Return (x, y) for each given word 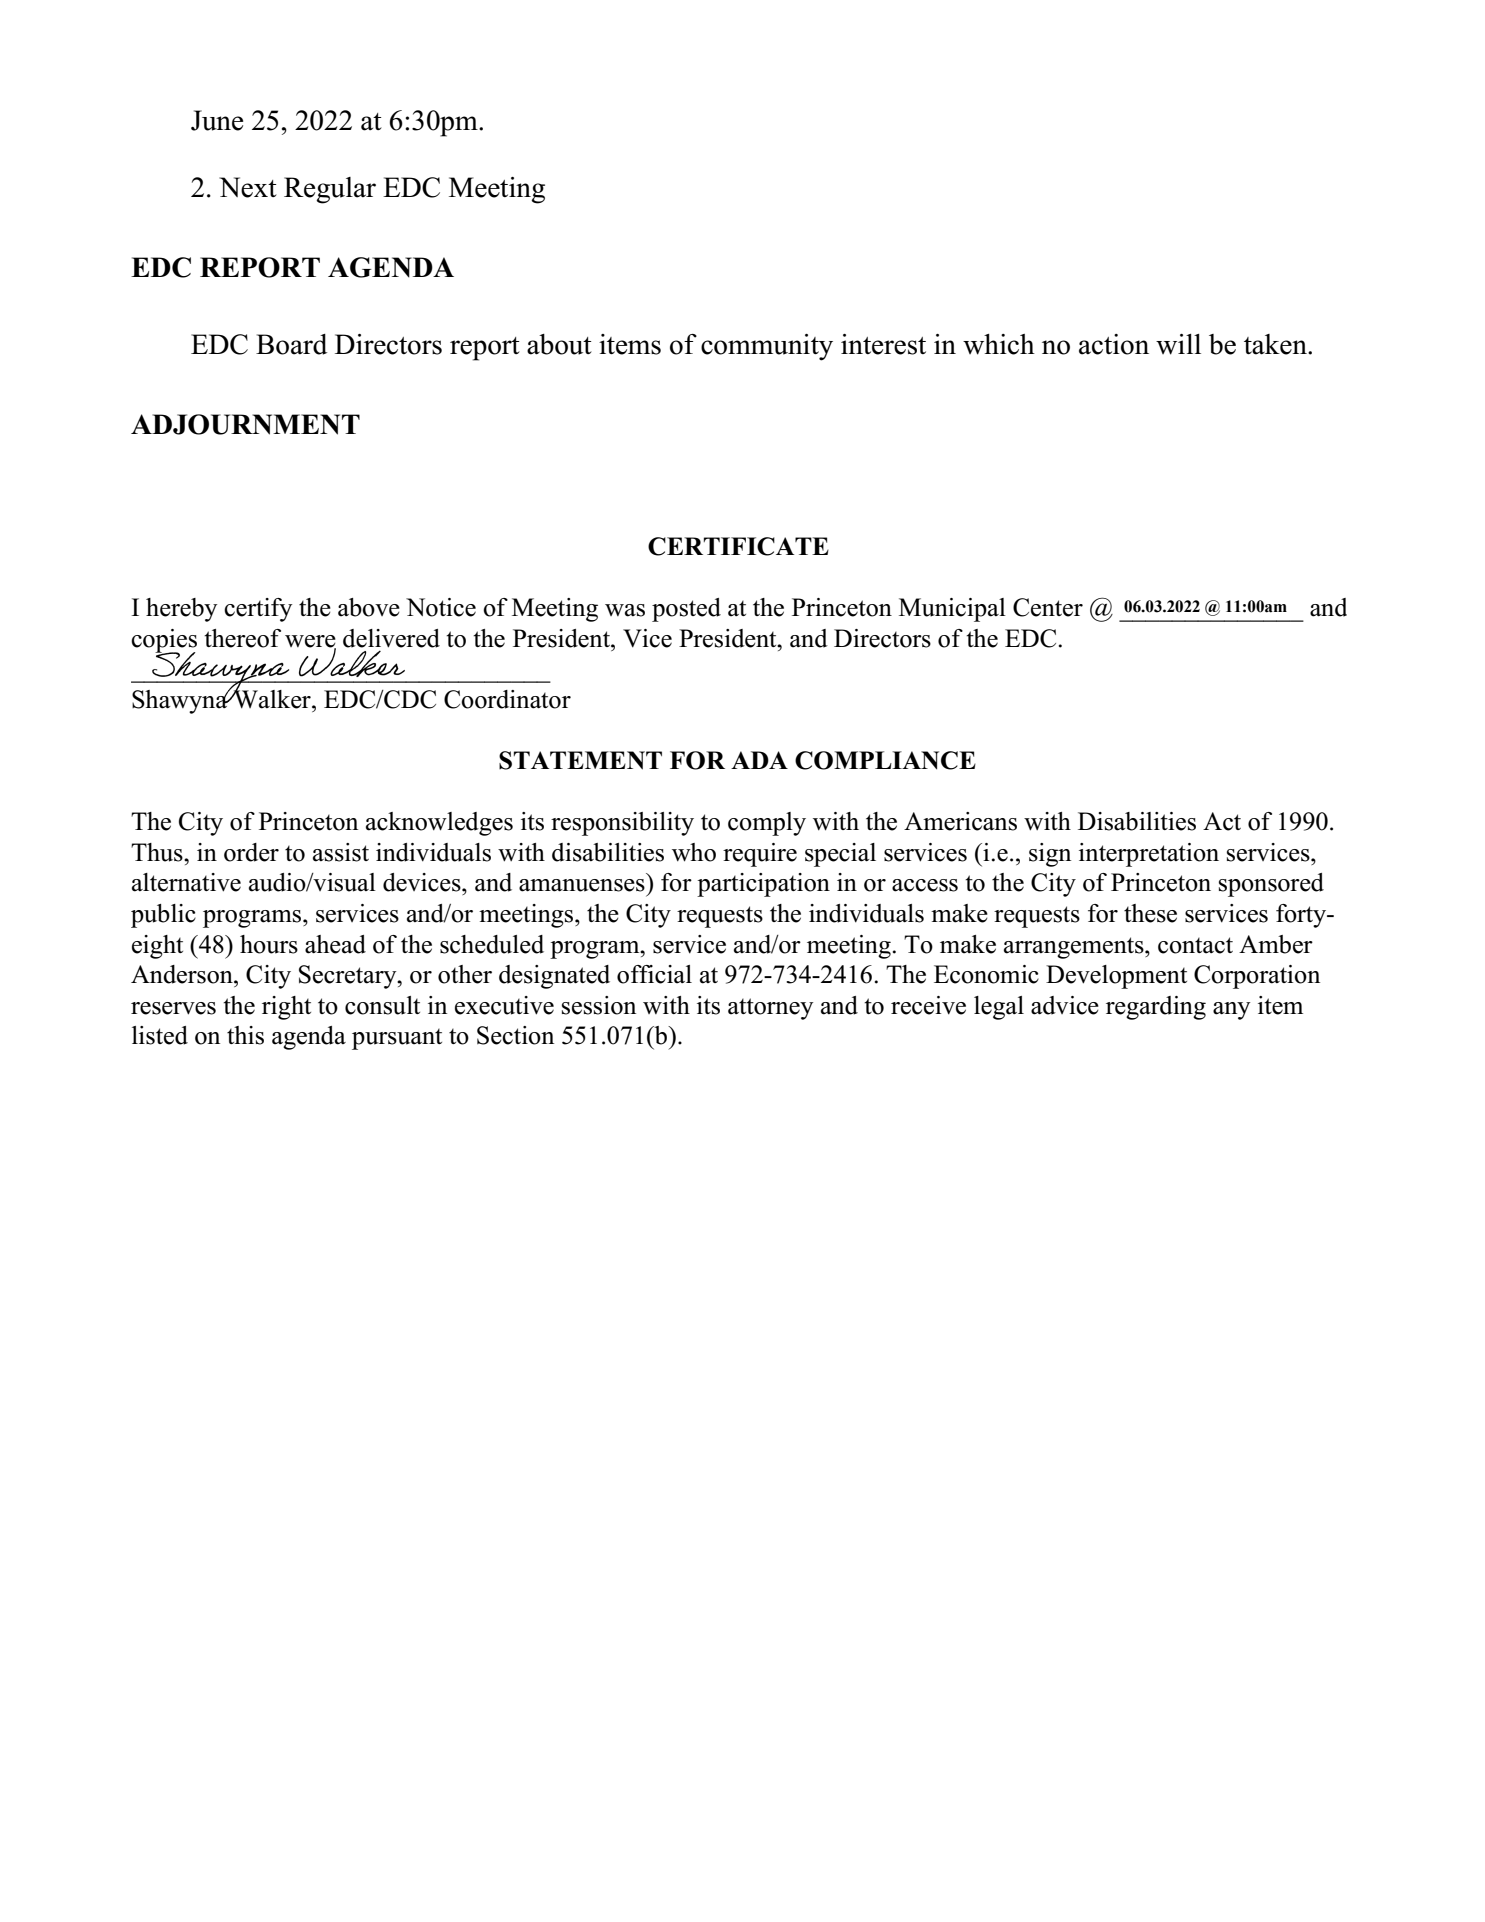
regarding (1156, 1008)
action (1114, 344)
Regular (330, 190)
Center (1048, 607)
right (286, 1008)
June (217, 120)
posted (686, 610)
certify (258, 610)
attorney (770, 1009)
